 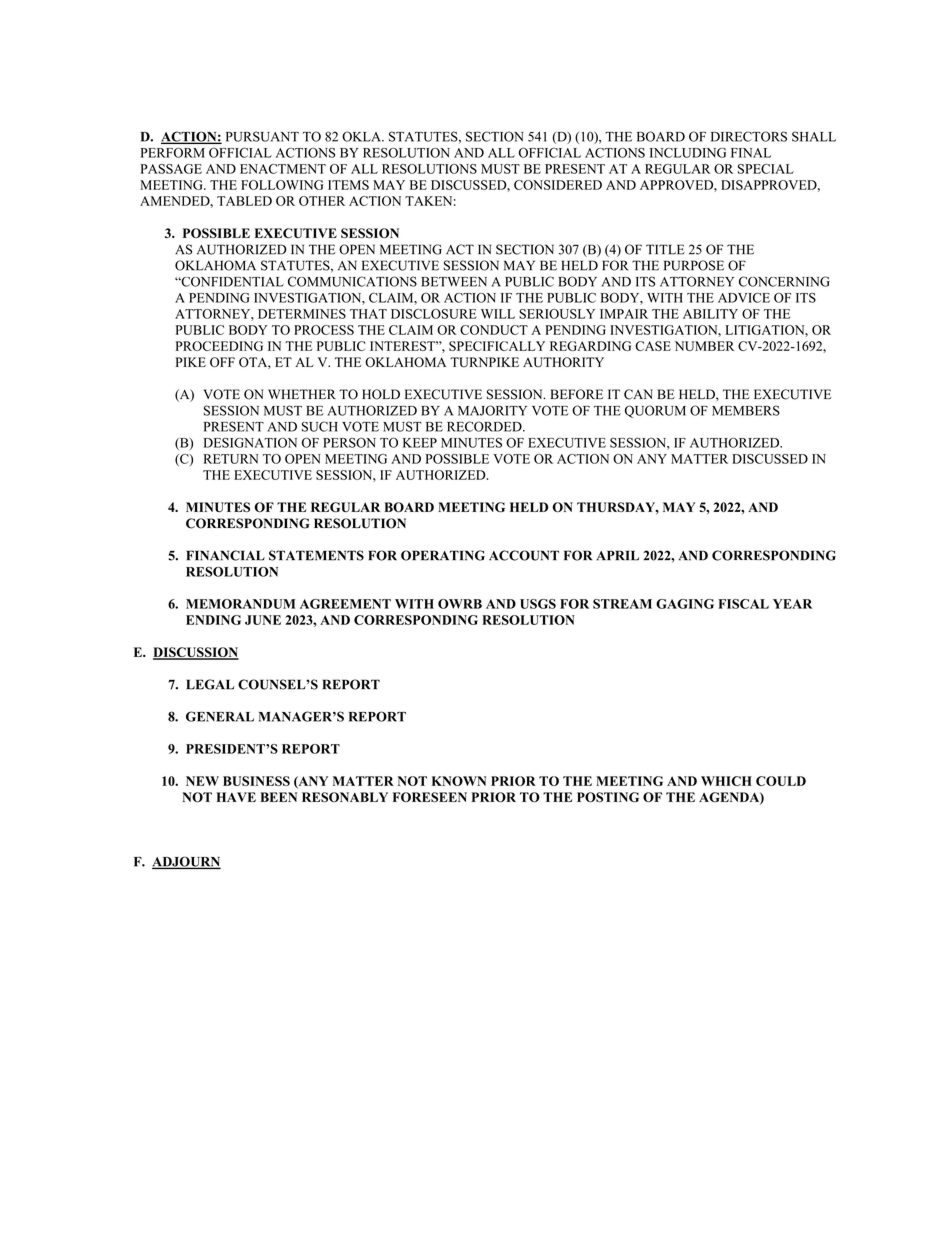 I want to click on SPECIFICALLY, so click(x=497, y=346).
